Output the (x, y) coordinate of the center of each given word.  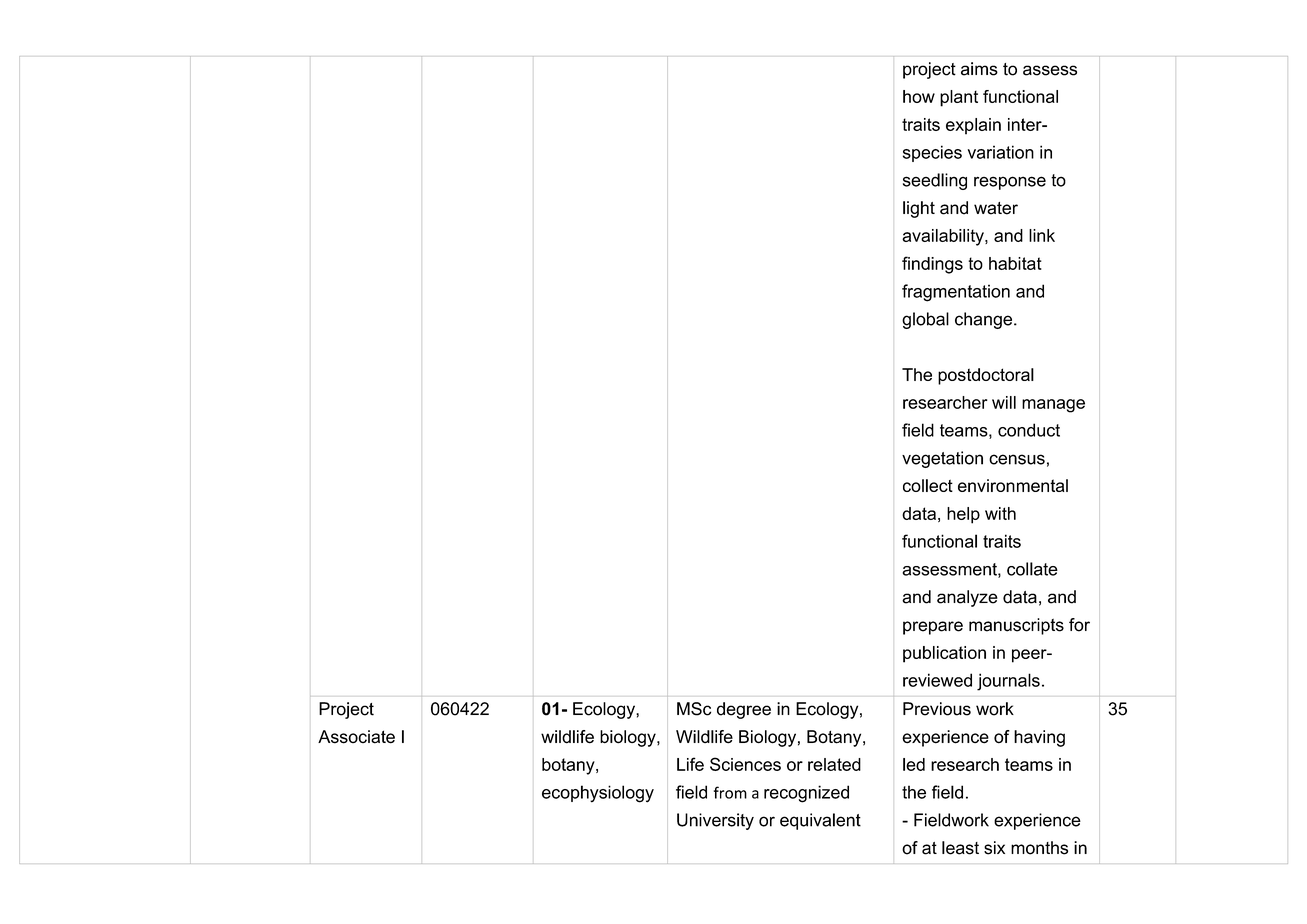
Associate (356, 737)
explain (973, 126)
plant (959, 98)
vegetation (942, 459)
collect (928, 485)
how (919, 96)
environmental (1013, 485)
